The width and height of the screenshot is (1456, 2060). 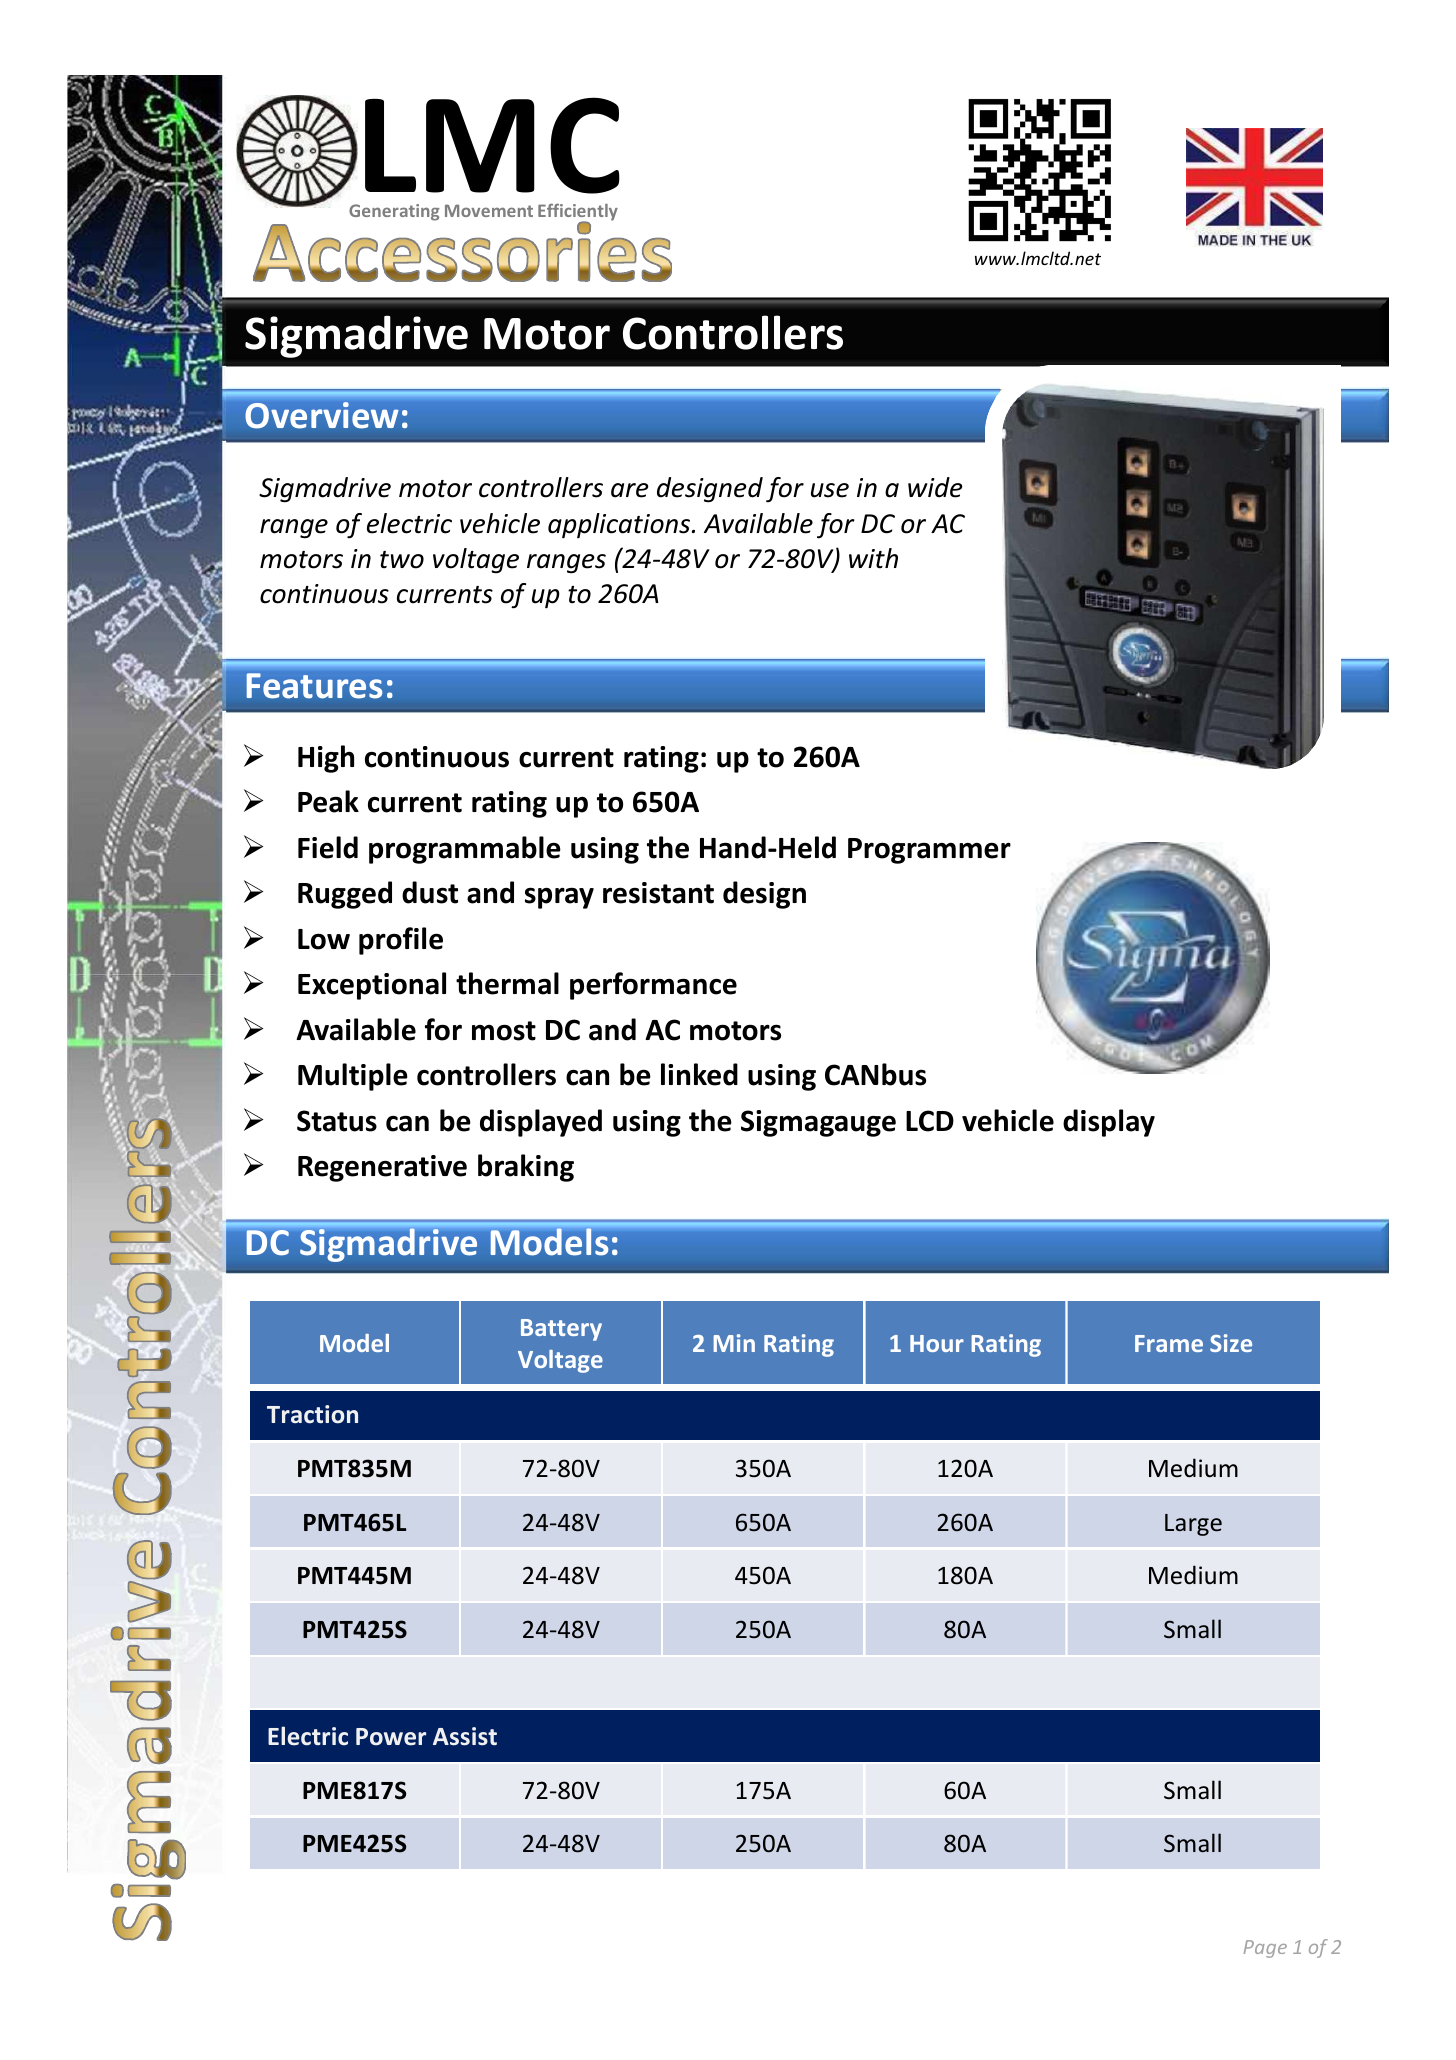 I want to click on use, so click(x=830, y=490).
